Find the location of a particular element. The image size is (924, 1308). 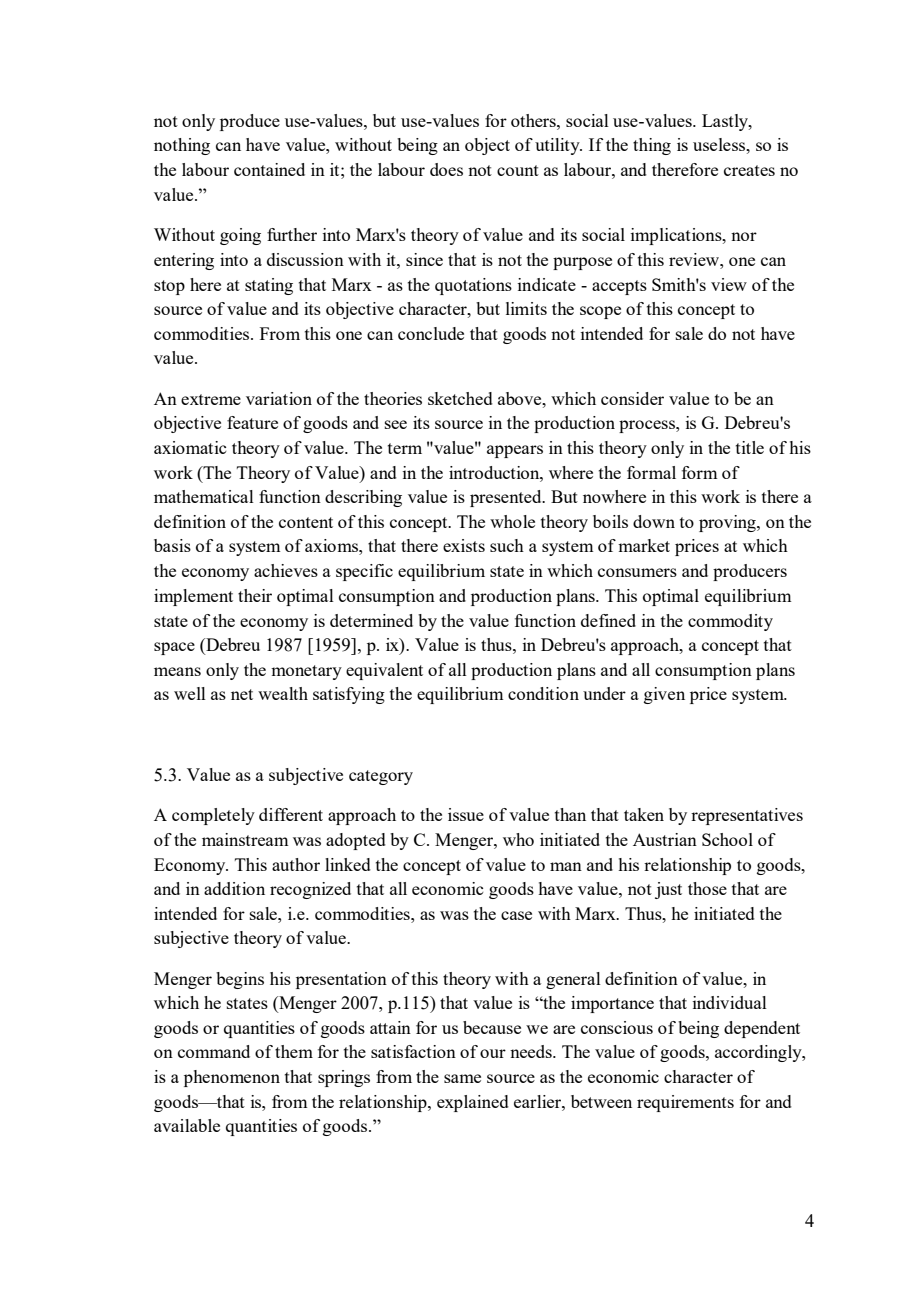

those is located at coordinates (707, 888).
